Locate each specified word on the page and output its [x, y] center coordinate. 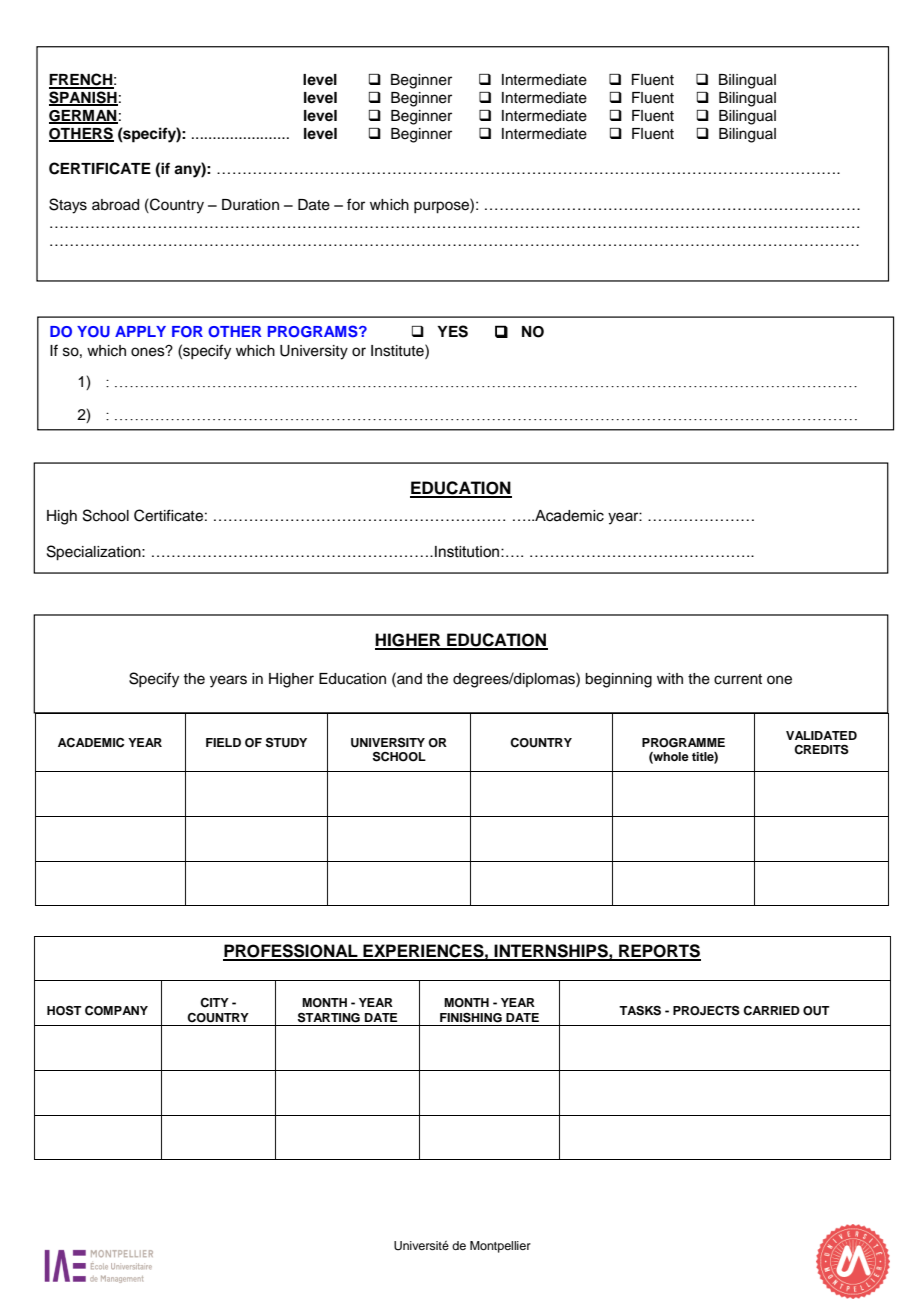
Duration [250, 205]
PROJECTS [706, 1010]
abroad [115, 205]
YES [452, 331]
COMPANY [116, 1011]
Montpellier [500, 1247]
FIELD [223, 742]
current [738, 679]
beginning [618, 680]
